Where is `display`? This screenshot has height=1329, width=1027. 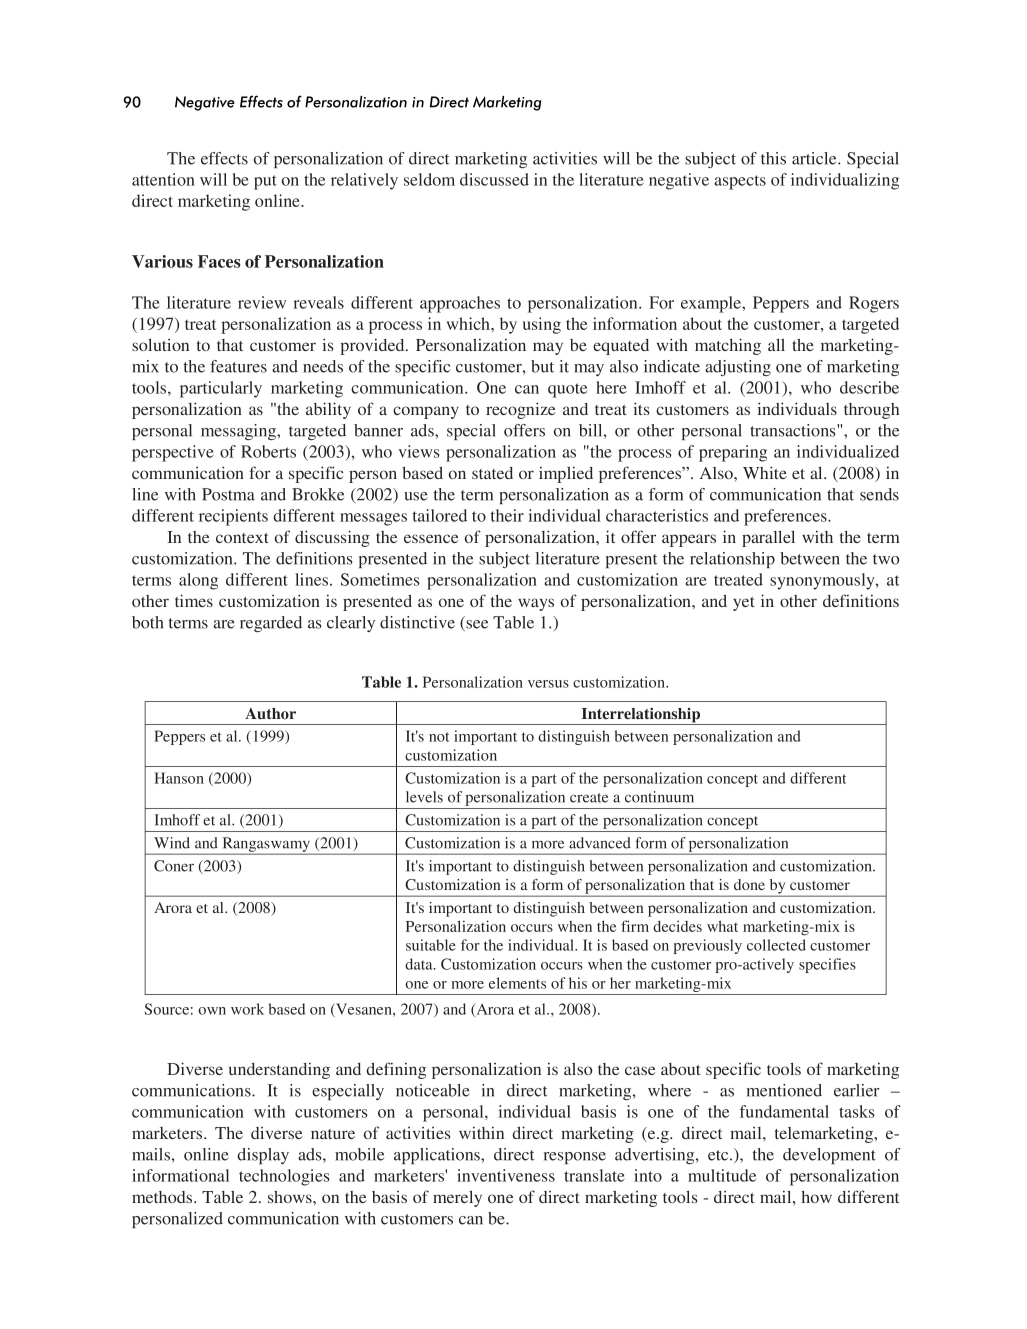 display is located at coordinates (263, 1156).
